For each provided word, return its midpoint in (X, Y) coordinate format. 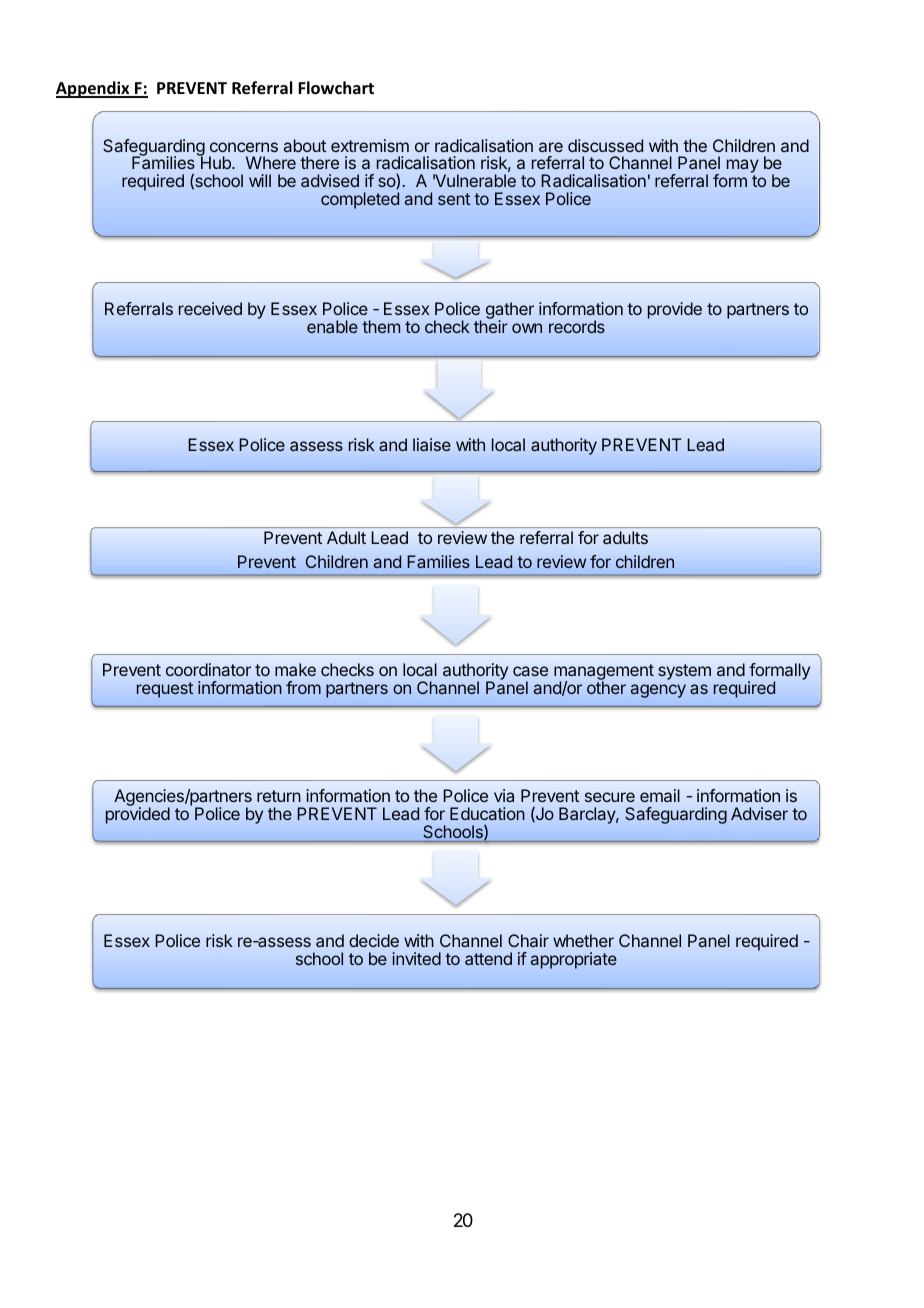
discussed (605, 145)
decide (374, 940)
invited (416, 958)
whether (583, 940)
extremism (370, 145)
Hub (216, 162)
